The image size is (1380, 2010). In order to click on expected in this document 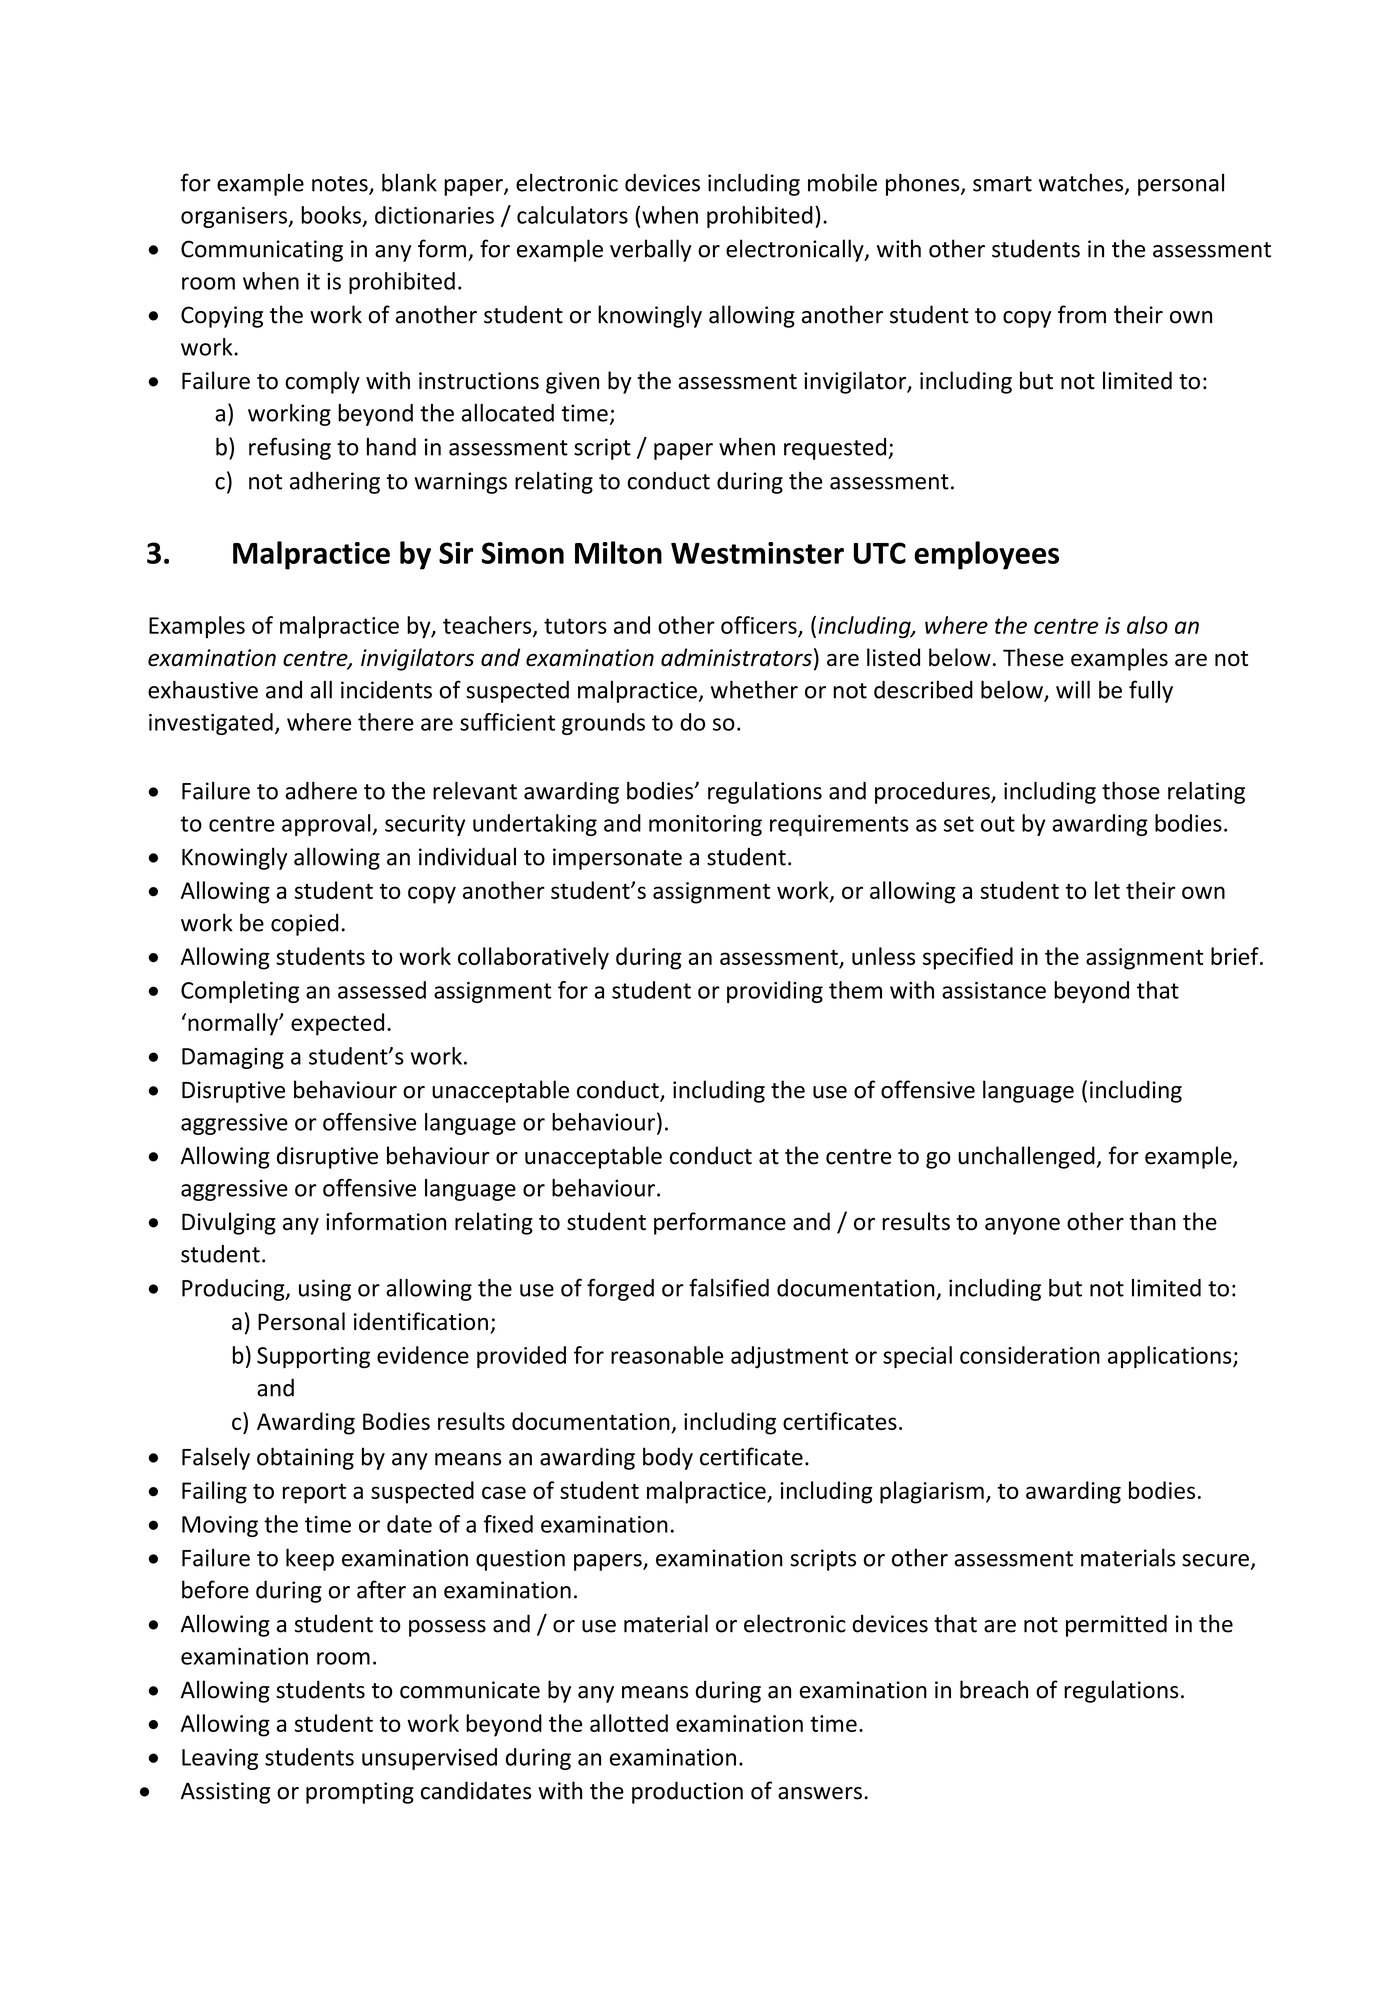, I will do `click(337, 1024)`.
